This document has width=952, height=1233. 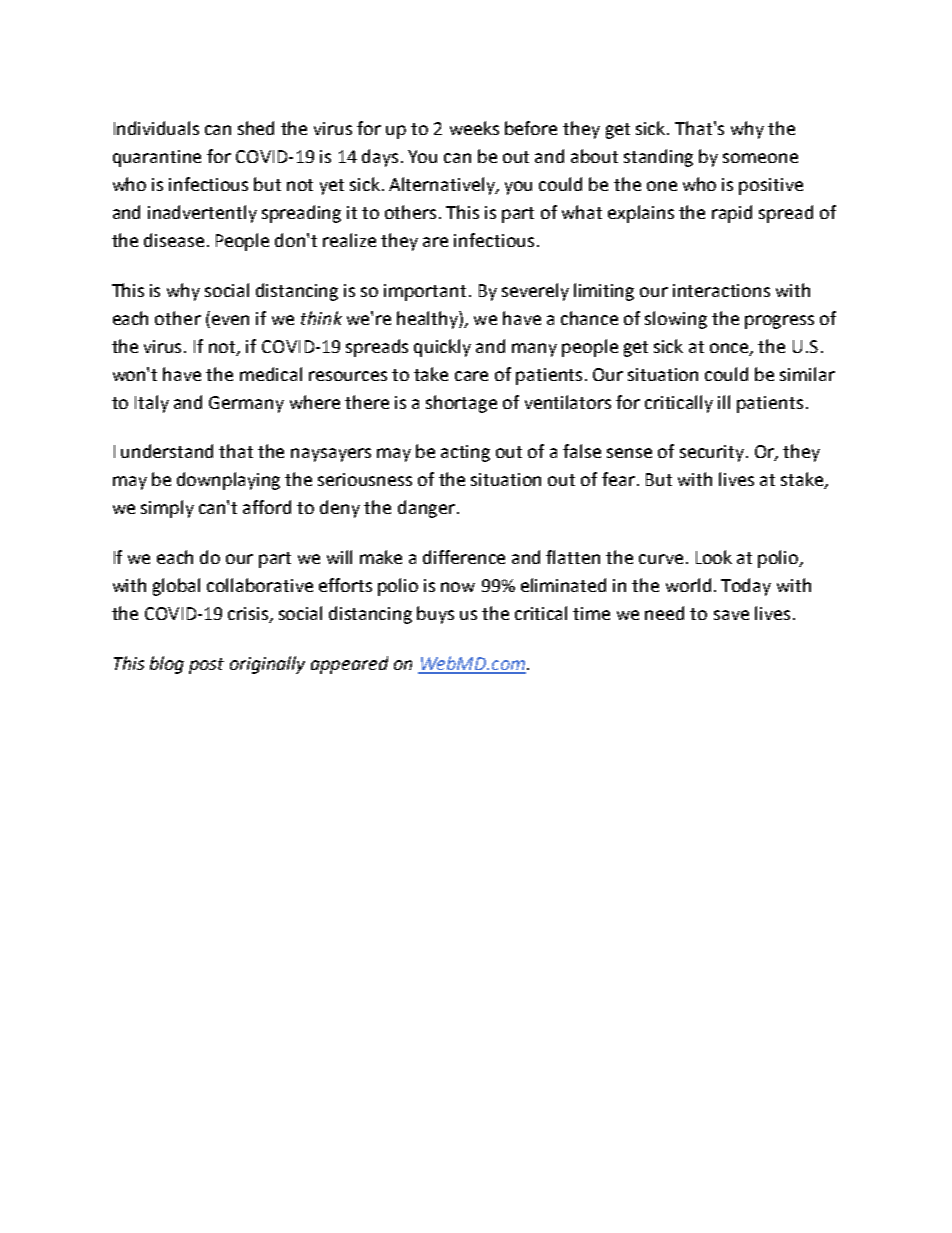 What do you see at coordinates (271, 374) in the document?
I see `medical` at bounding box center [271, 374].
